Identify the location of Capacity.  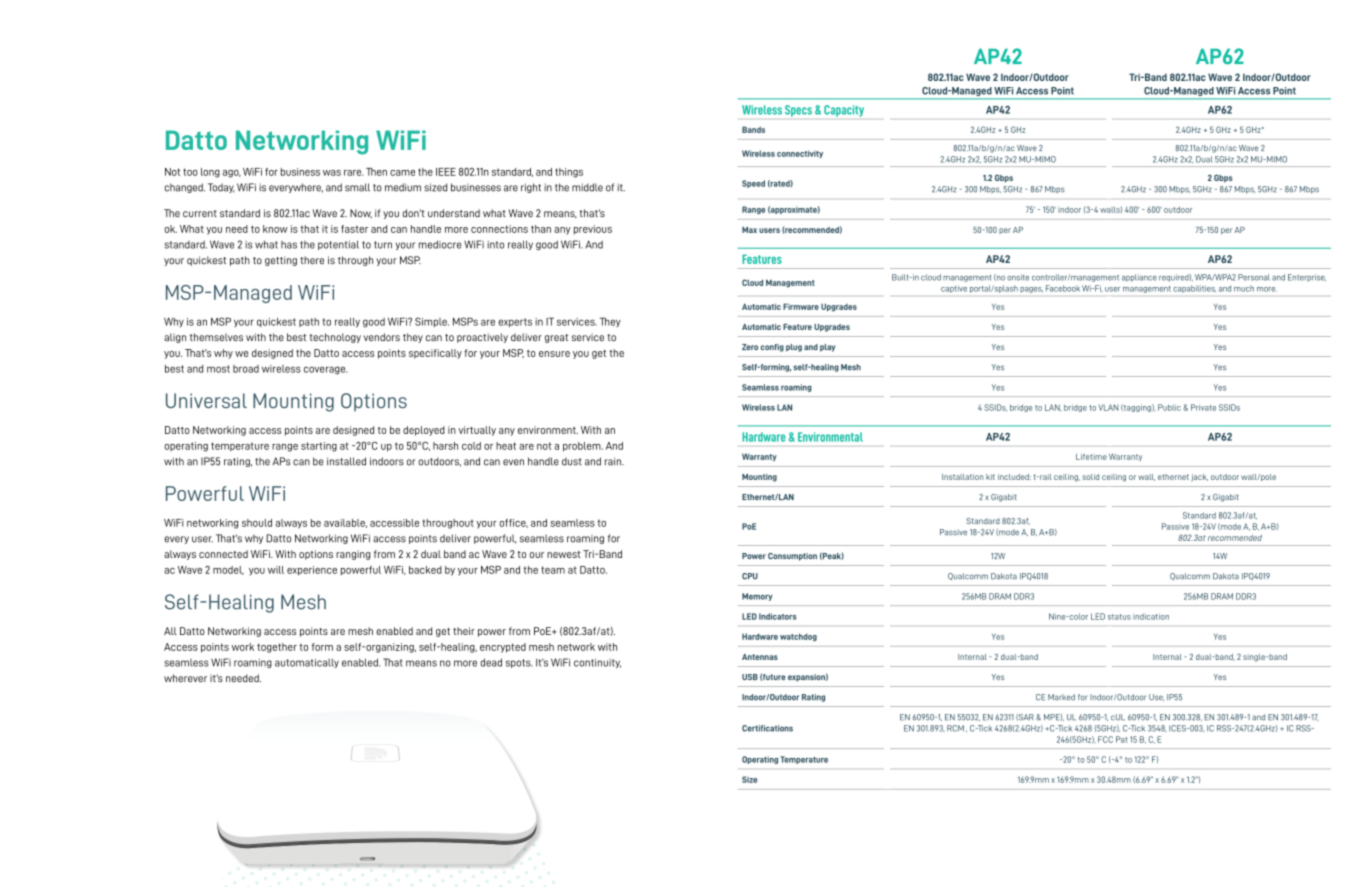
(844, 111).
